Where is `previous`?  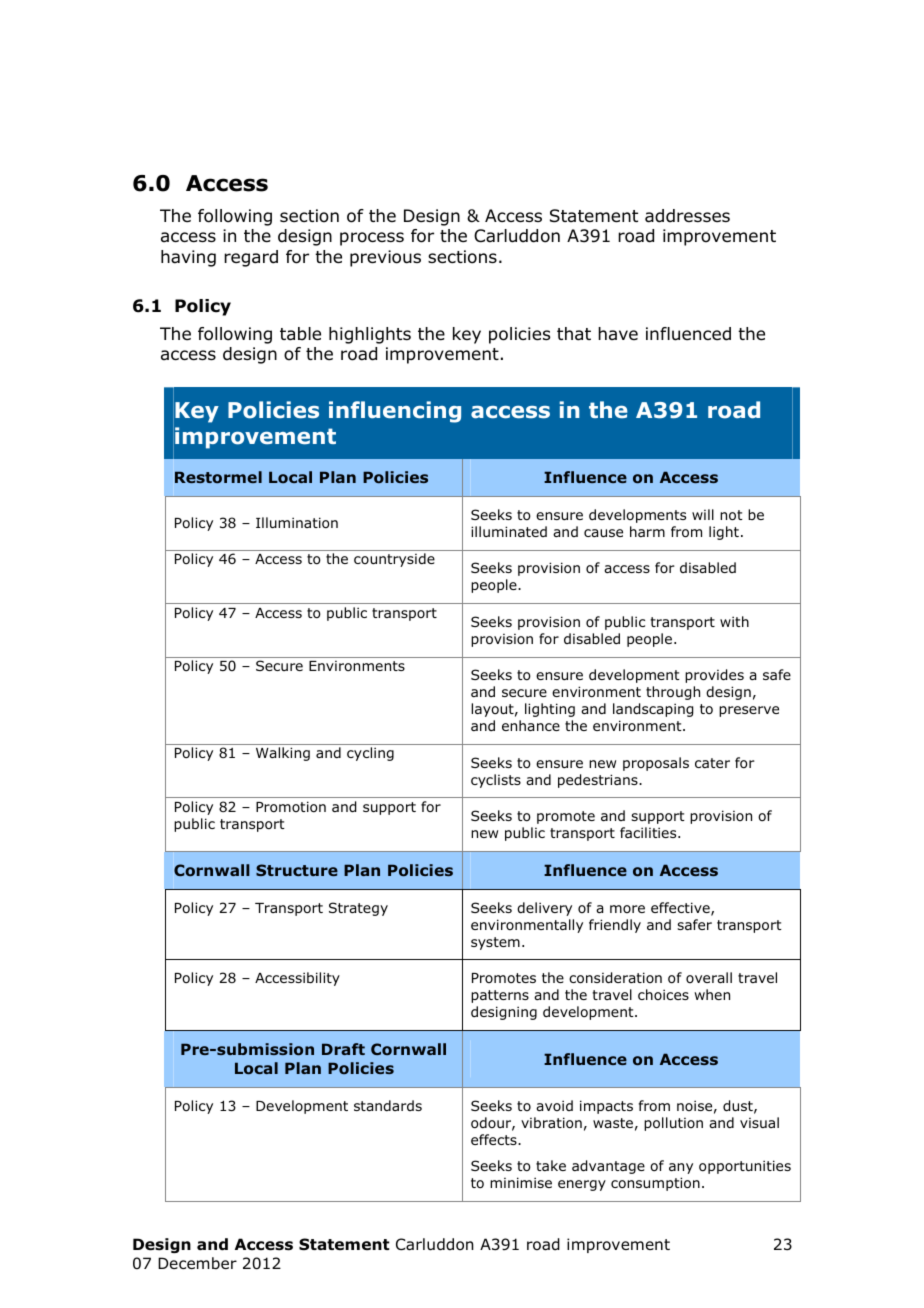 previous is located at coordinates (385, 258).
